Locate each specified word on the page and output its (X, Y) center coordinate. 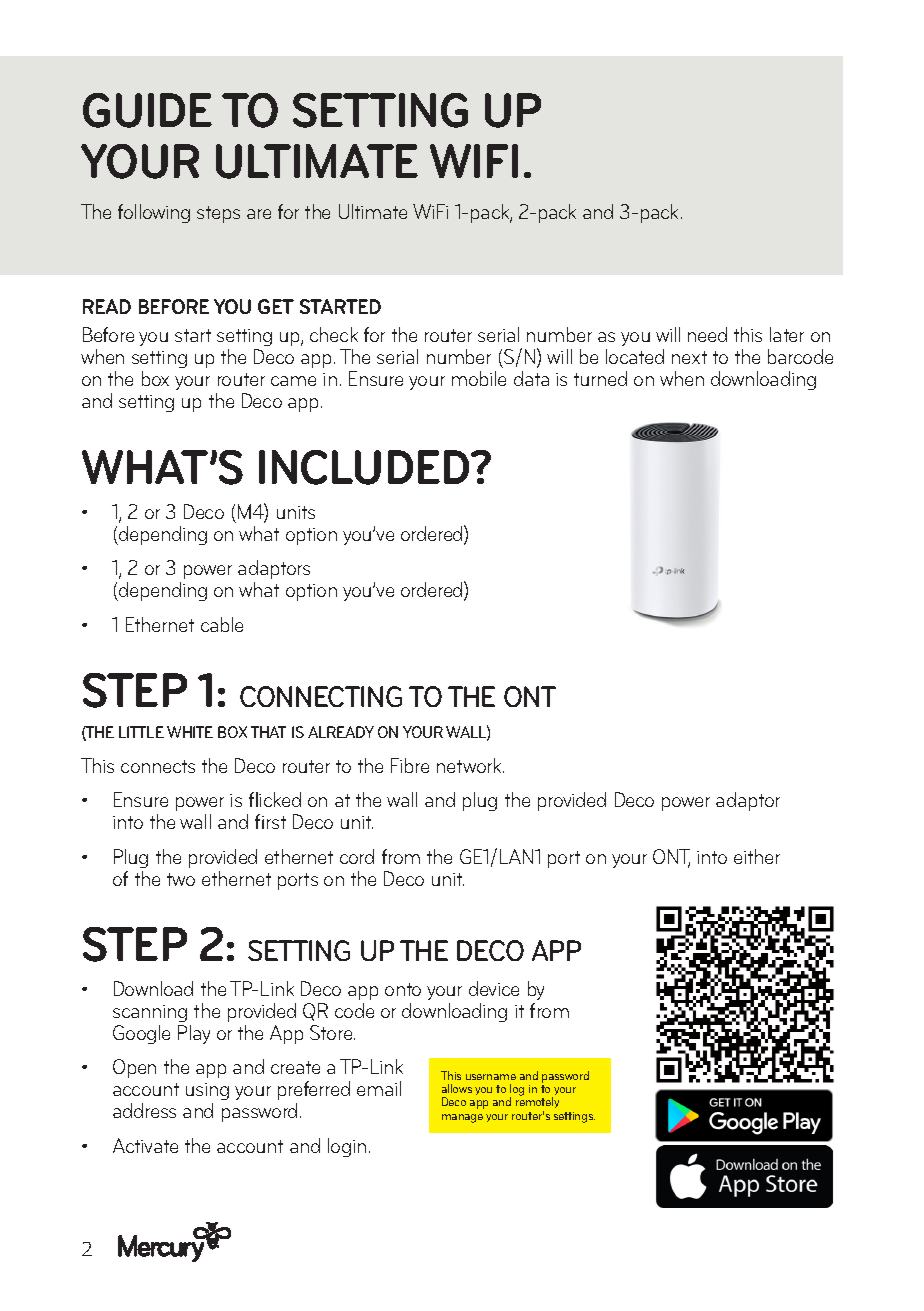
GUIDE (147, 110)
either (757, 856)
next (689, 357)
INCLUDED (365, 467)
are (259, 214)
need (707, 334)
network (470, 765)
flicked (275, 799)
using (207, 1093)
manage (462, 1118)
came (293, 381)
